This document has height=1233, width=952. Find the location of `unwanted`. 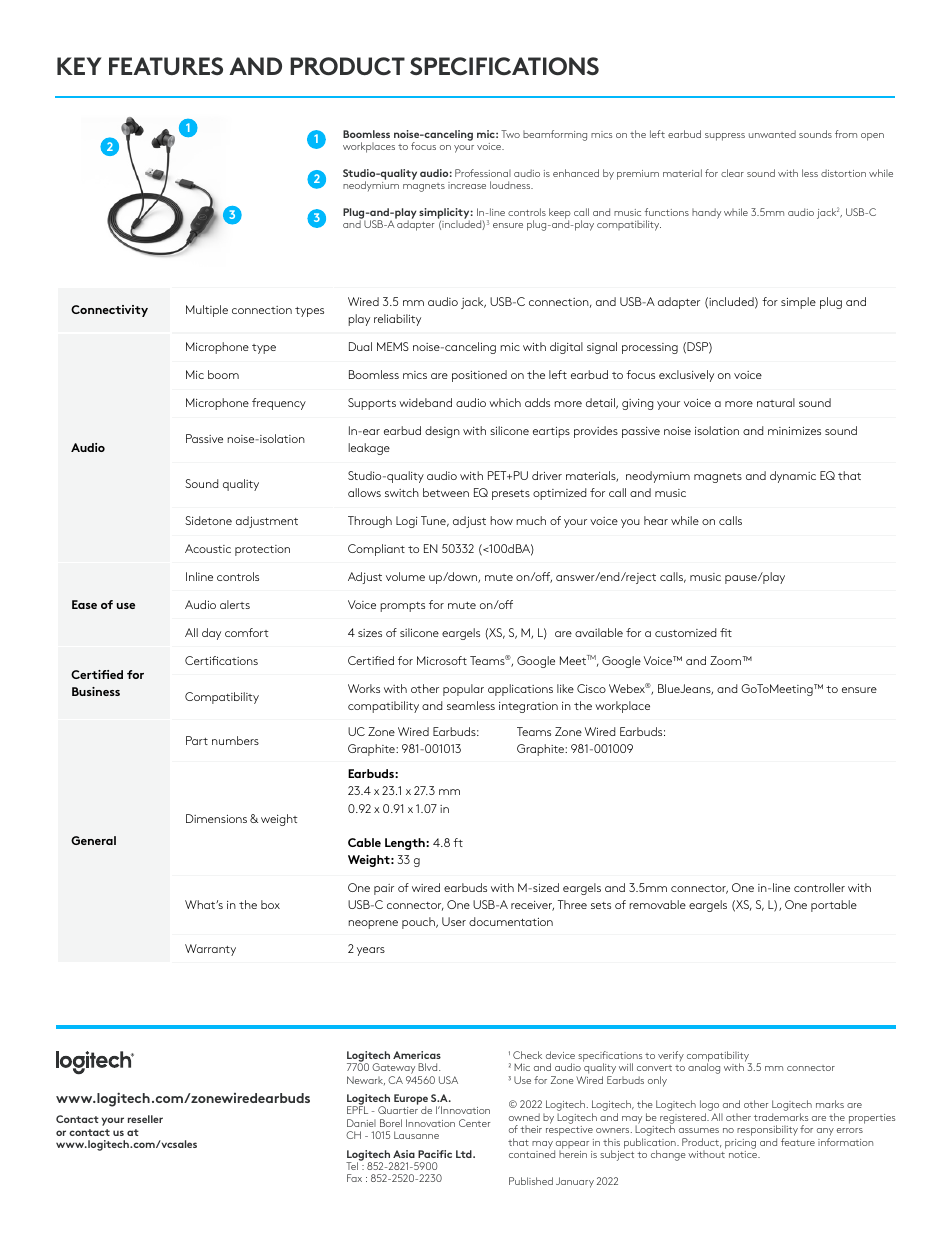

unwanted is located at coordinates (772, 134).
